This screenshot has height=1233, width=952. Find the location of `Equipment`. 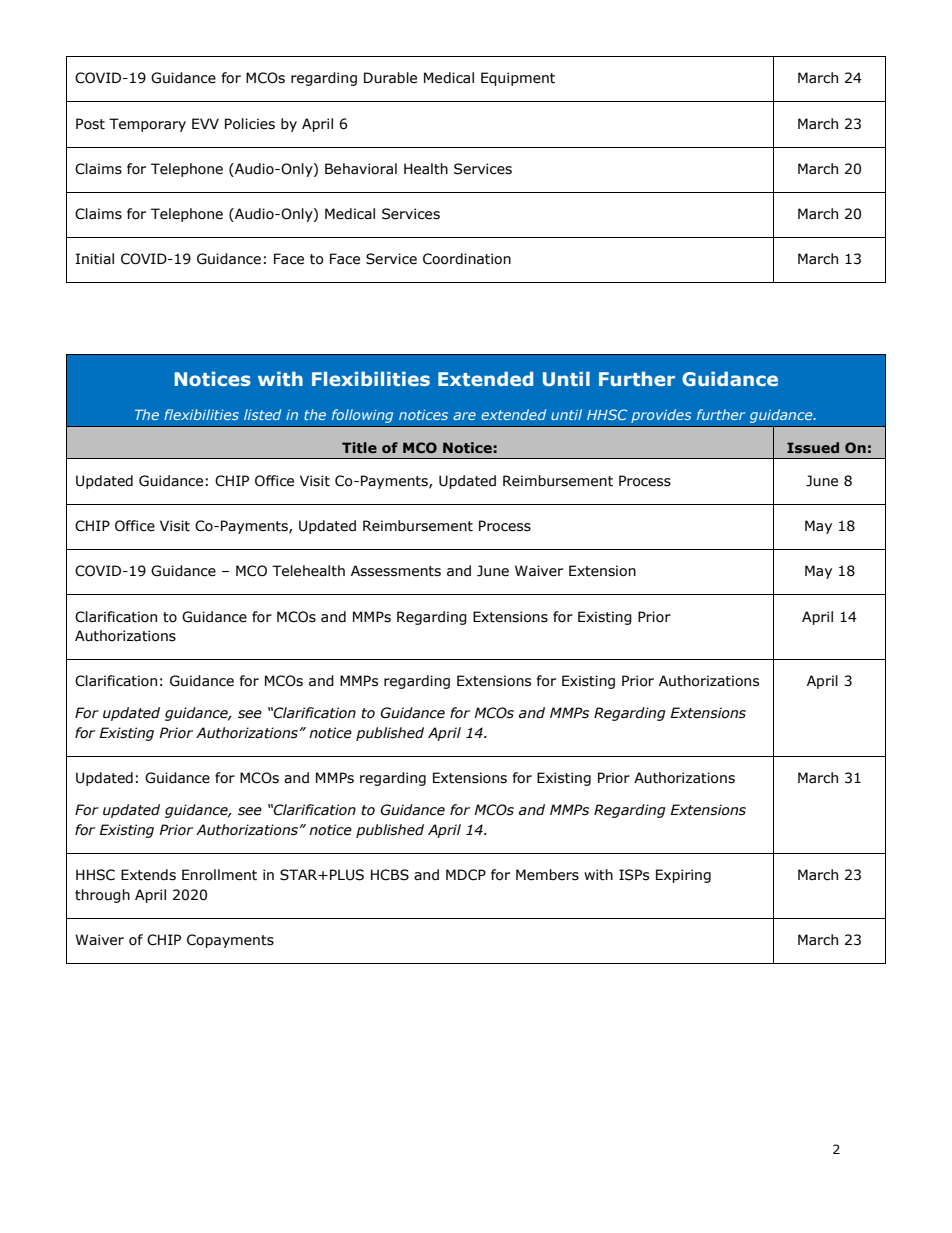

Equipment is located at coordinates (518, 79).
